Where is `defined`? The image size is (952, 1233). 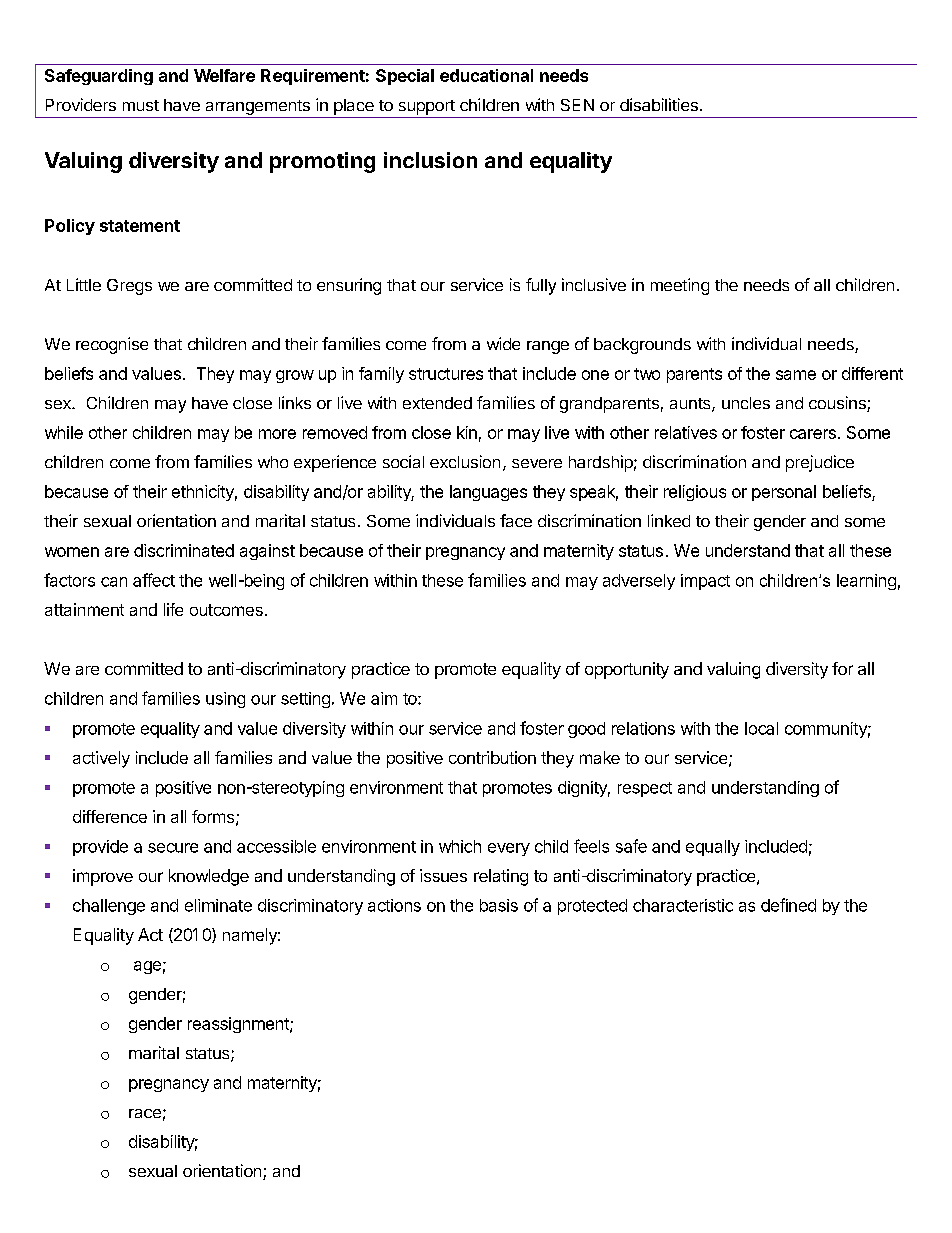
defined is located at coordinates (788, 905).
